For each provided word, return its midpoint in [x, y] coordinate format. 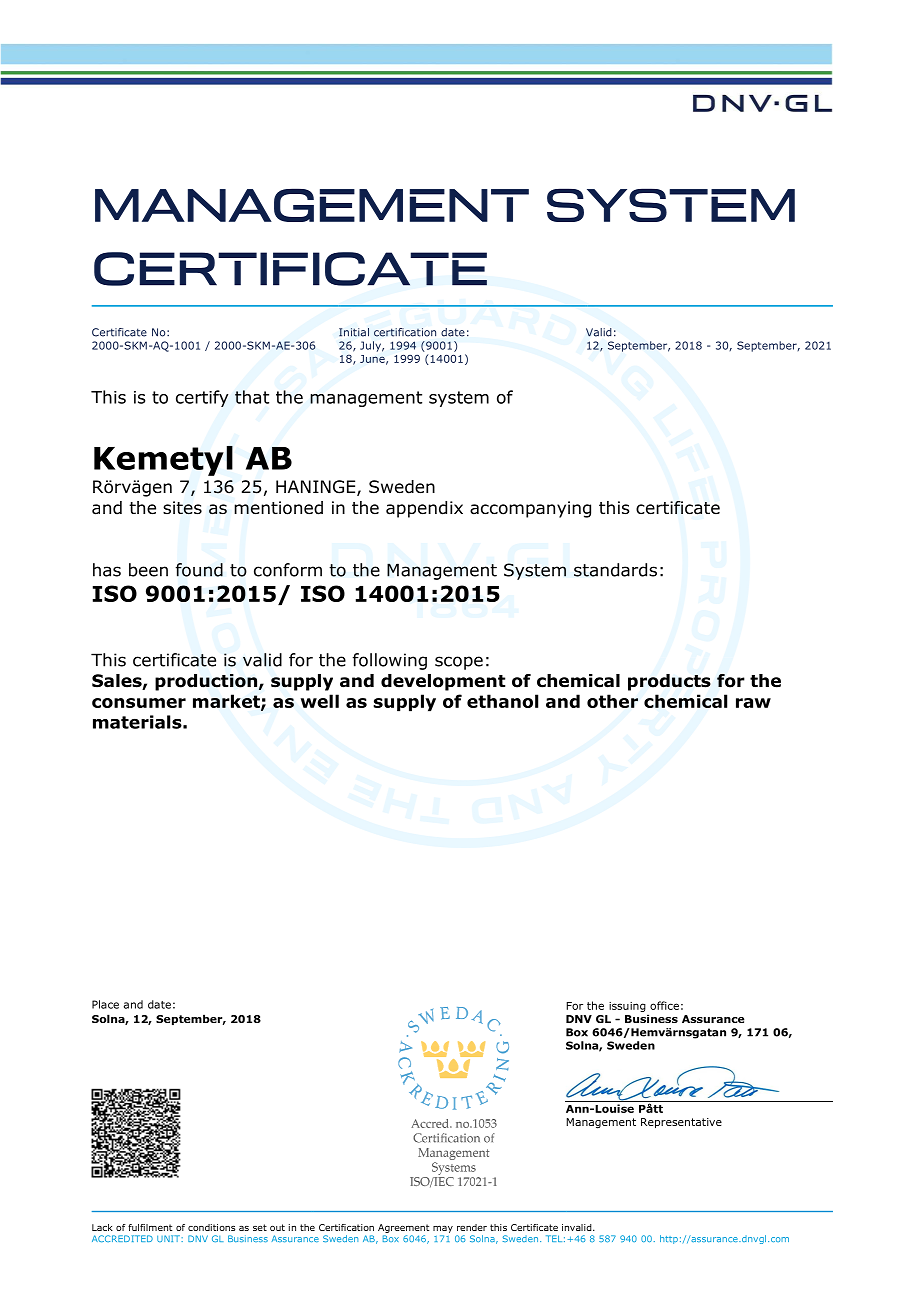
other [612, 701]
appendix [424, 509]
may [443, 1229]
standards [615, 570]
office [664, 1005]
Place [105, 1004]
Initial [354, 332]
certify [202, 398]
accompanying [530, 509]
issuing [627, 1007]
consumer [139, 703]
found [199, 570]
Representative [681, 1123]
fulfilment [150, 1227]
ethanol [502, 701]
